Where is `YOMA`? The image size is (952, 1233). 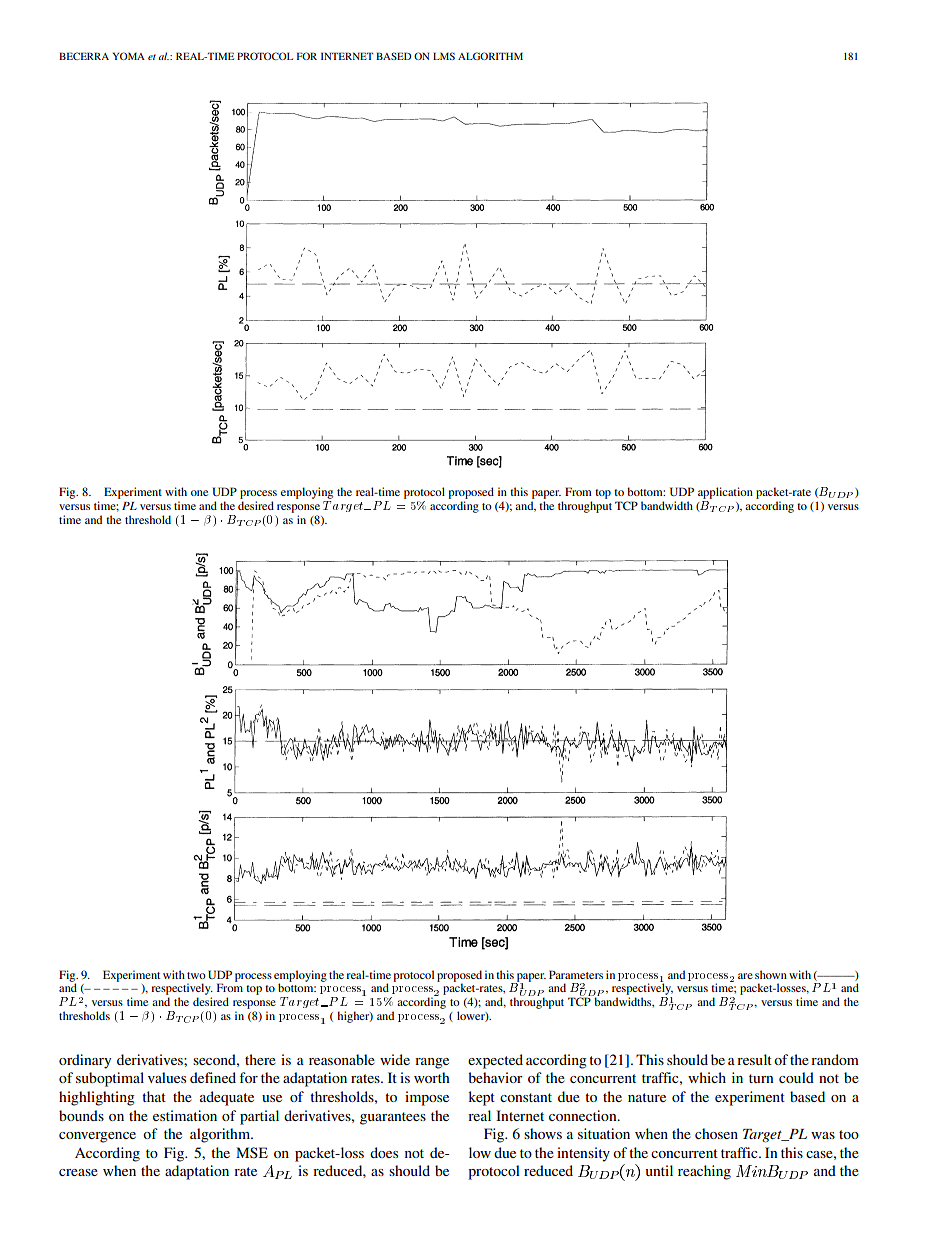 YOMA is located at coordinates (128, 56).
